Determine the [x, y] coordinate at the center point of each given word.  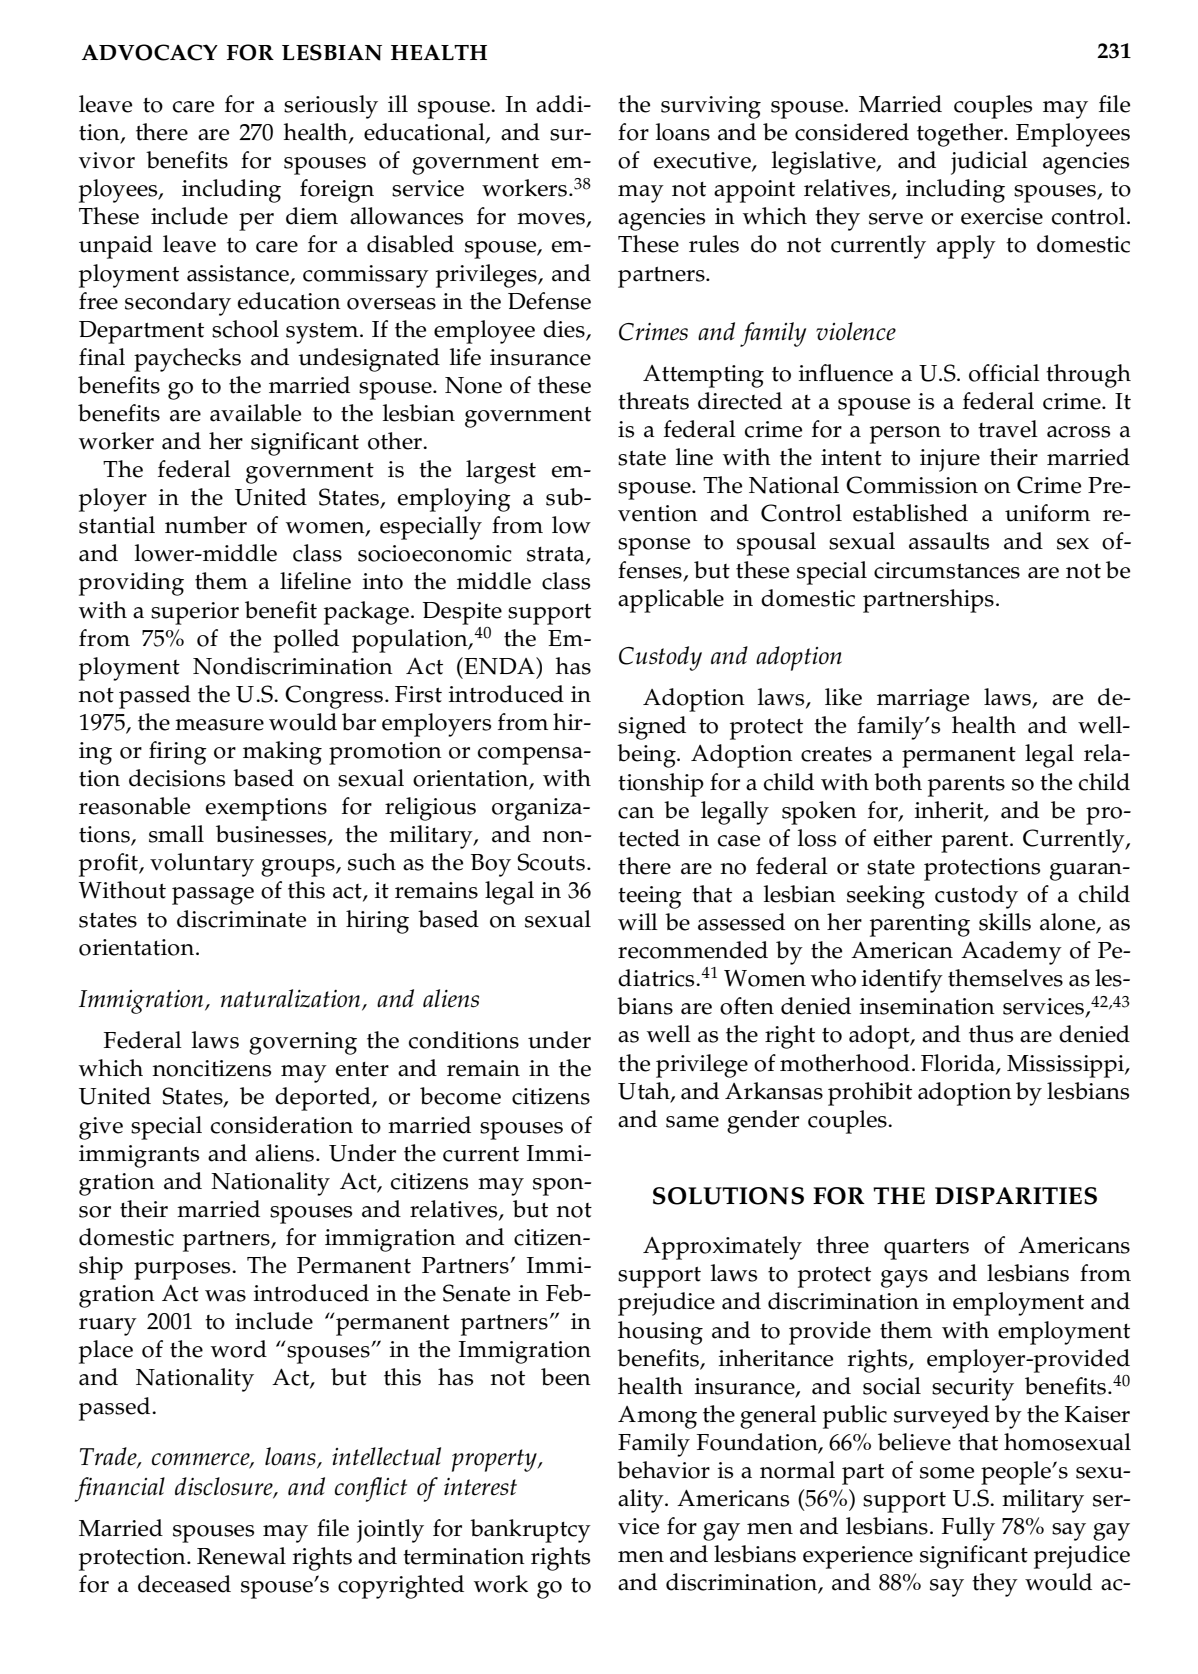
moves [552, 220]
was [225, 1296]
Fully [968, 1529]
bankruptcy [530, 1531]
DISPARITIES [1016, 1196]
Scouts [551, 862]
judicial [989, 163]
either [903, 838]
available [255, 413]
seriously [331, 107]
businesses [272, 835]
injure [950, 460]
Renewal [241, 1556]
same [692, 1122]
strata [557, 555]
